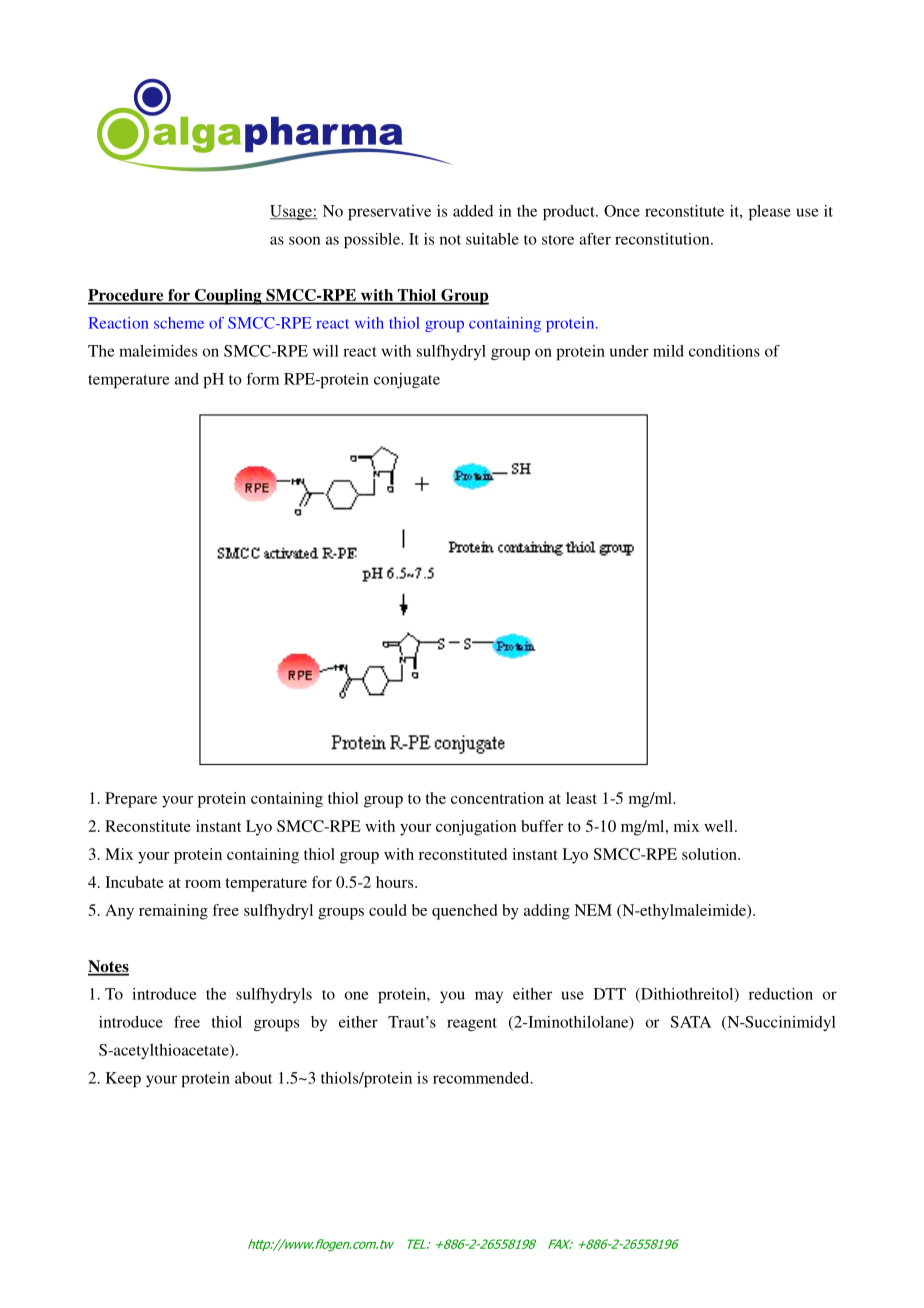 The width and height of the page is (924, 1308). I want to click on and, so click(187, 379).
